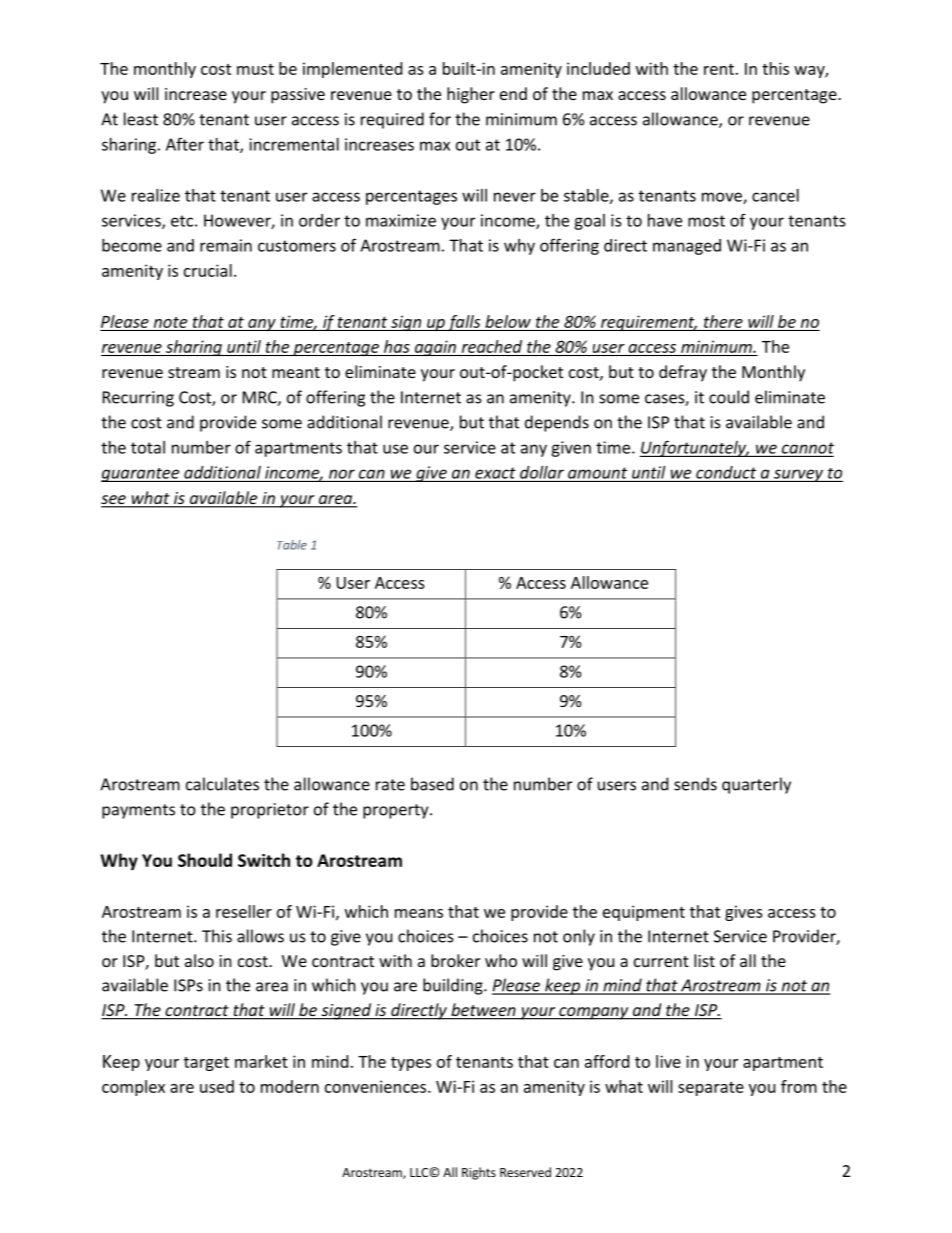 The image size is (952, 1233). I want to click on higher, so click(471, 95).
